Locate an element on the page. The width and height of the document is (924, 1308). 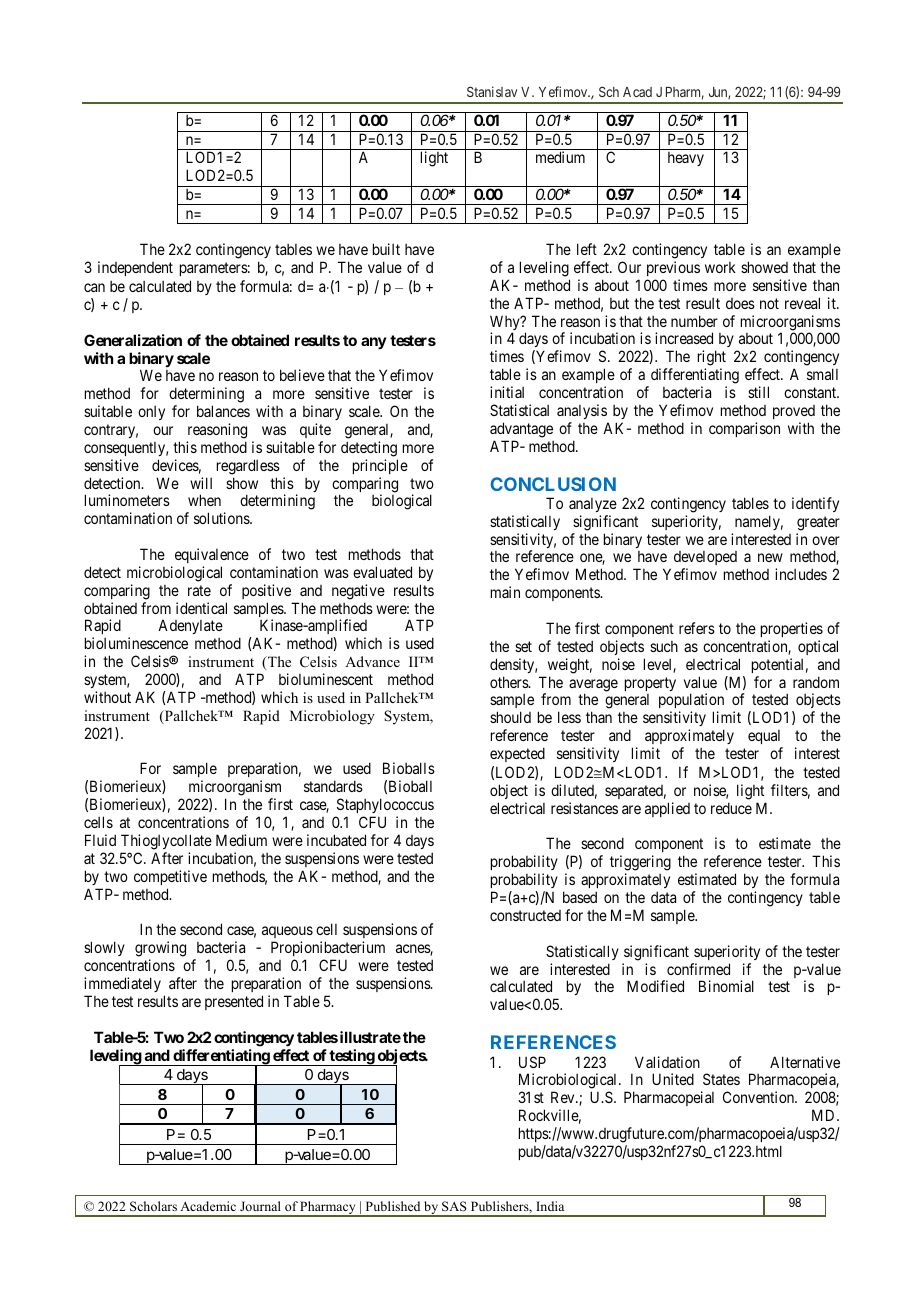
heavy is located at coordinates (686, 159).
